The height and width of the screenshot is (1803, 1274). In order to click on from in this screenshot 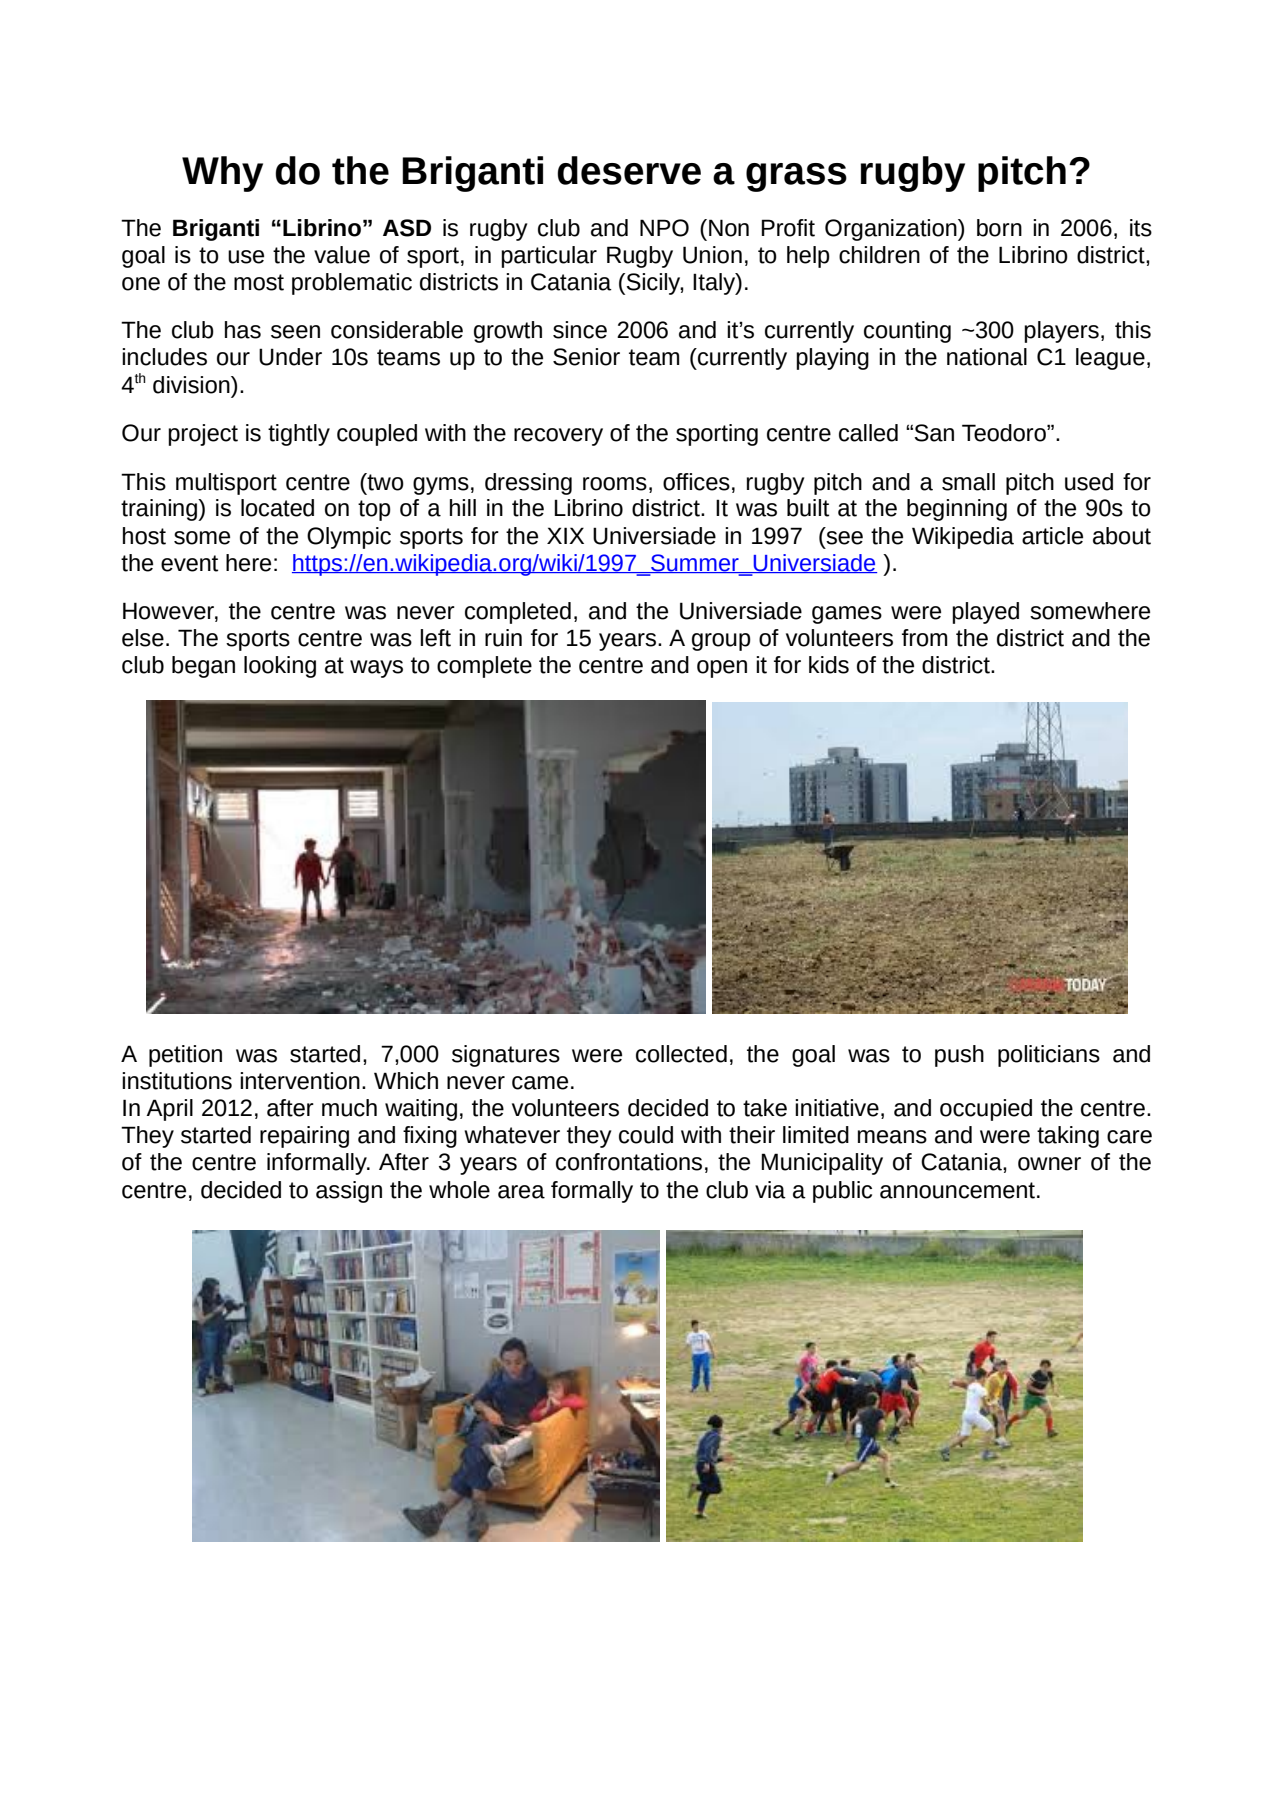, I will do `click(924, 638)`.
